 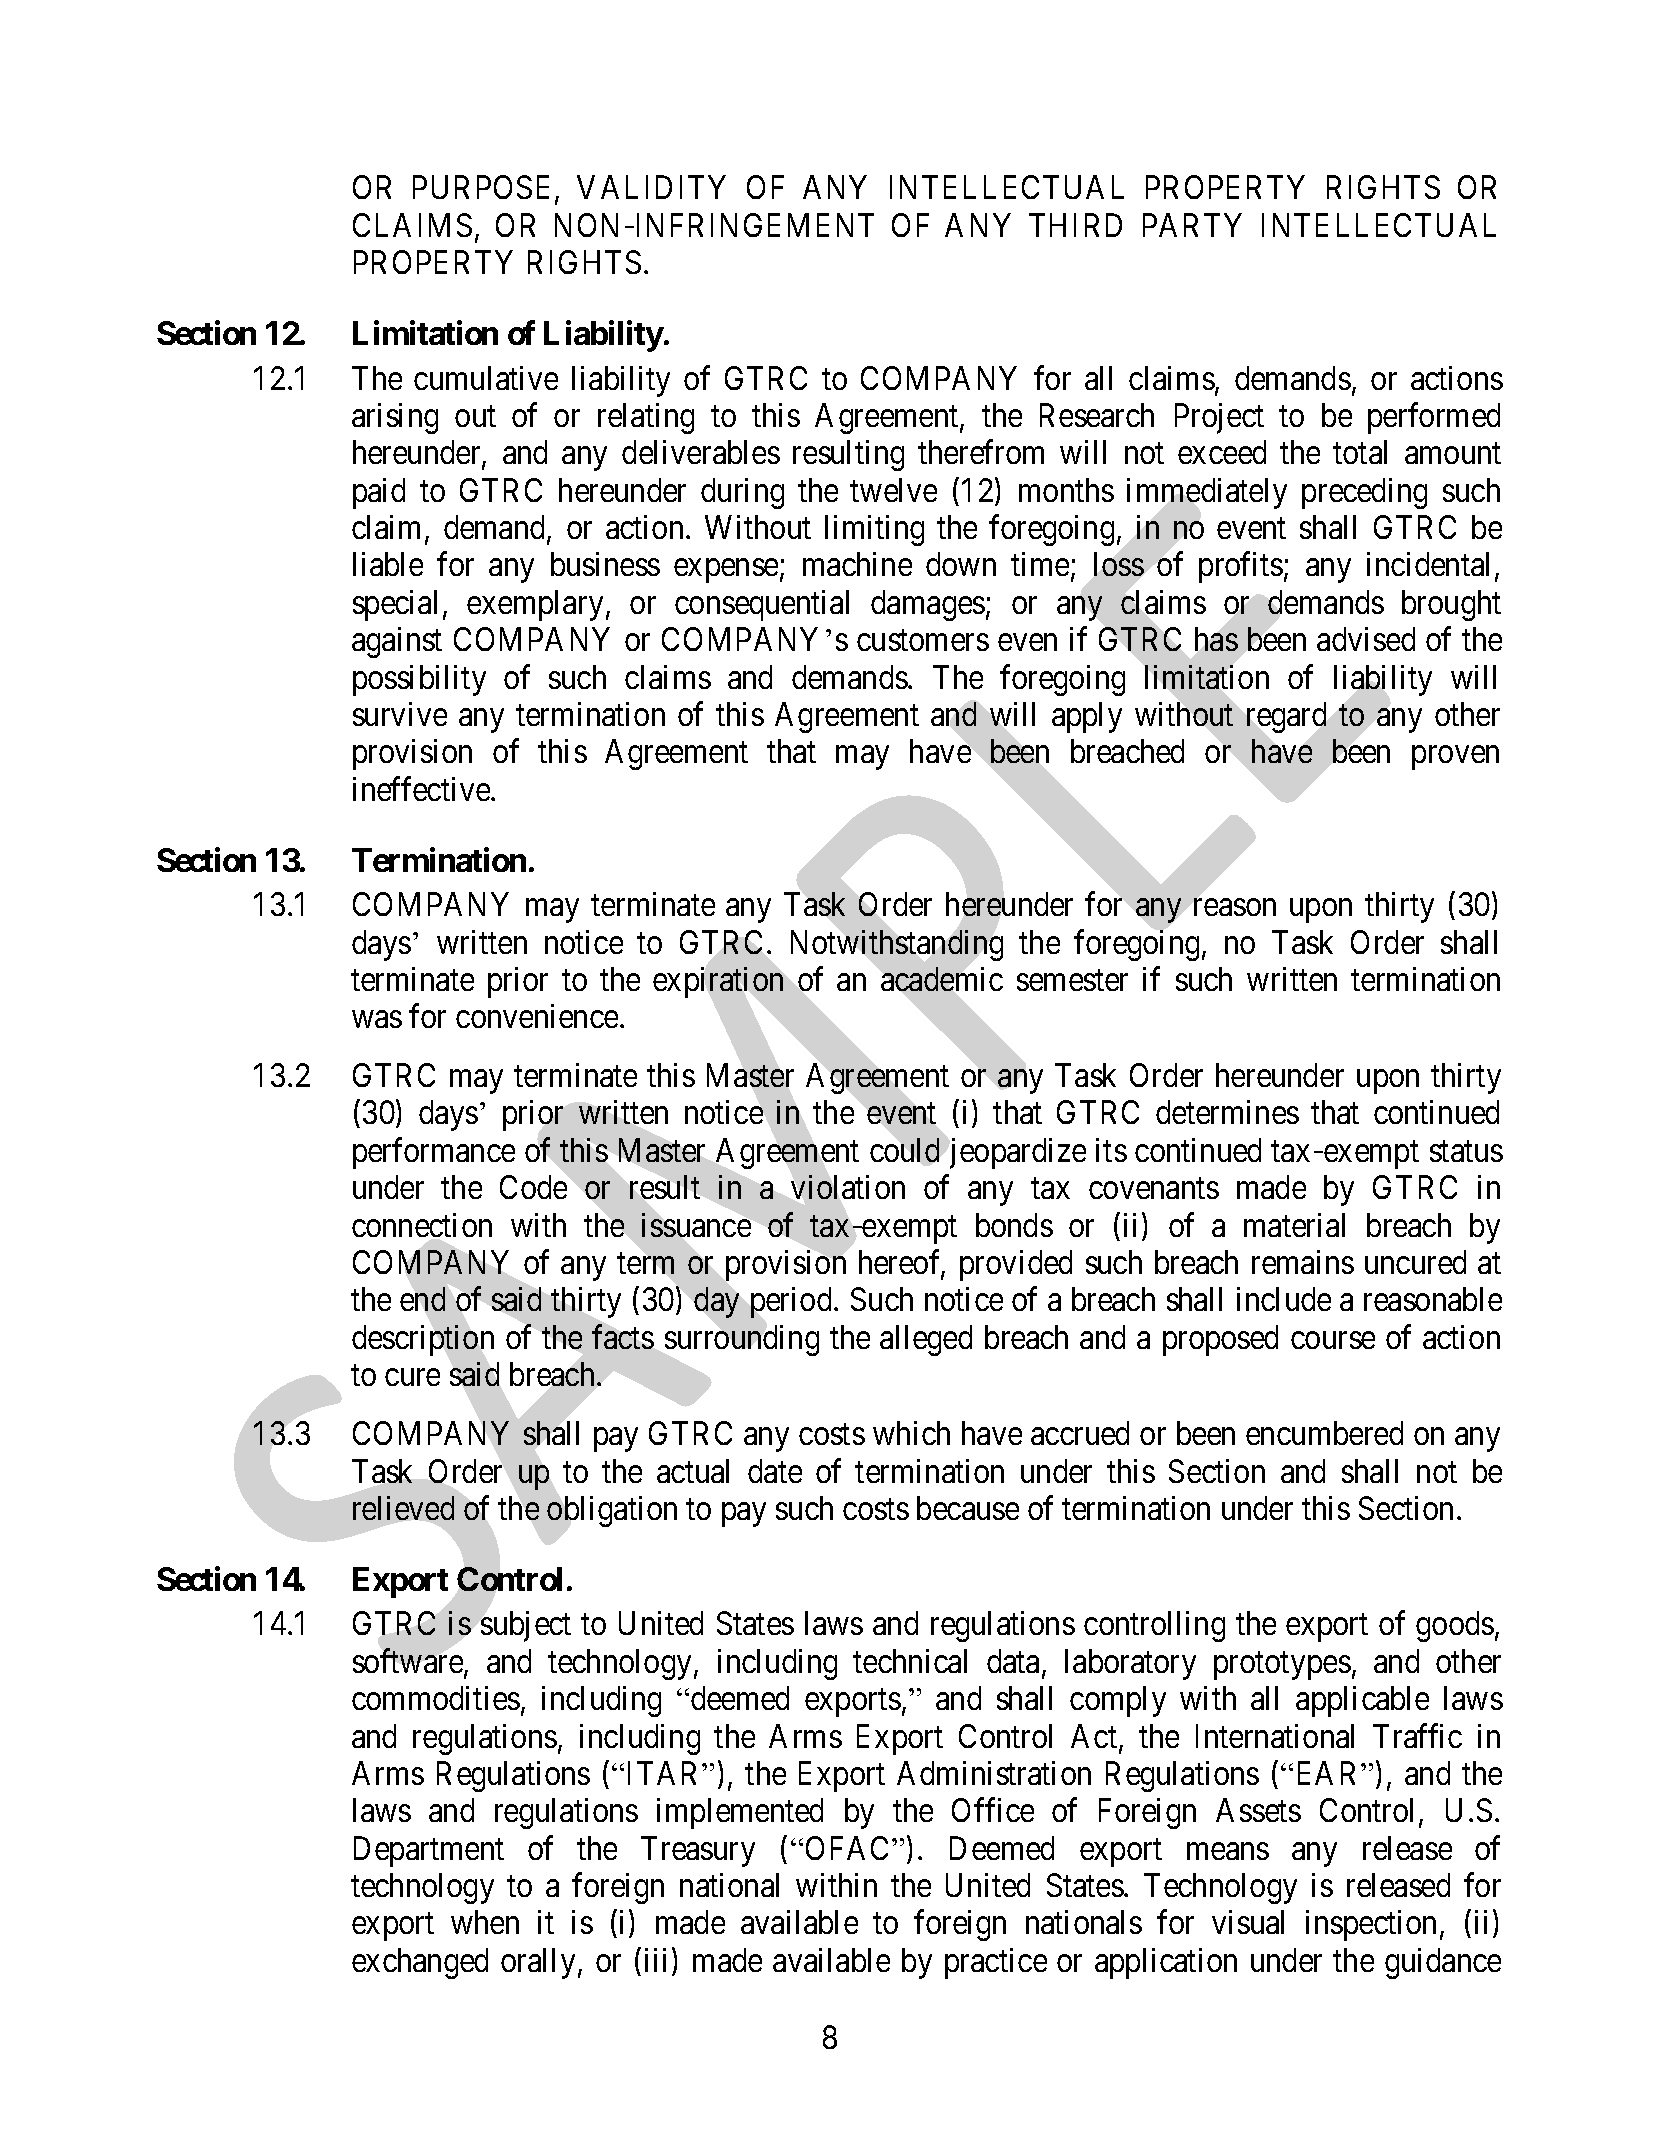 I want to click on PURPOSE, so click(x=484, y=189).
